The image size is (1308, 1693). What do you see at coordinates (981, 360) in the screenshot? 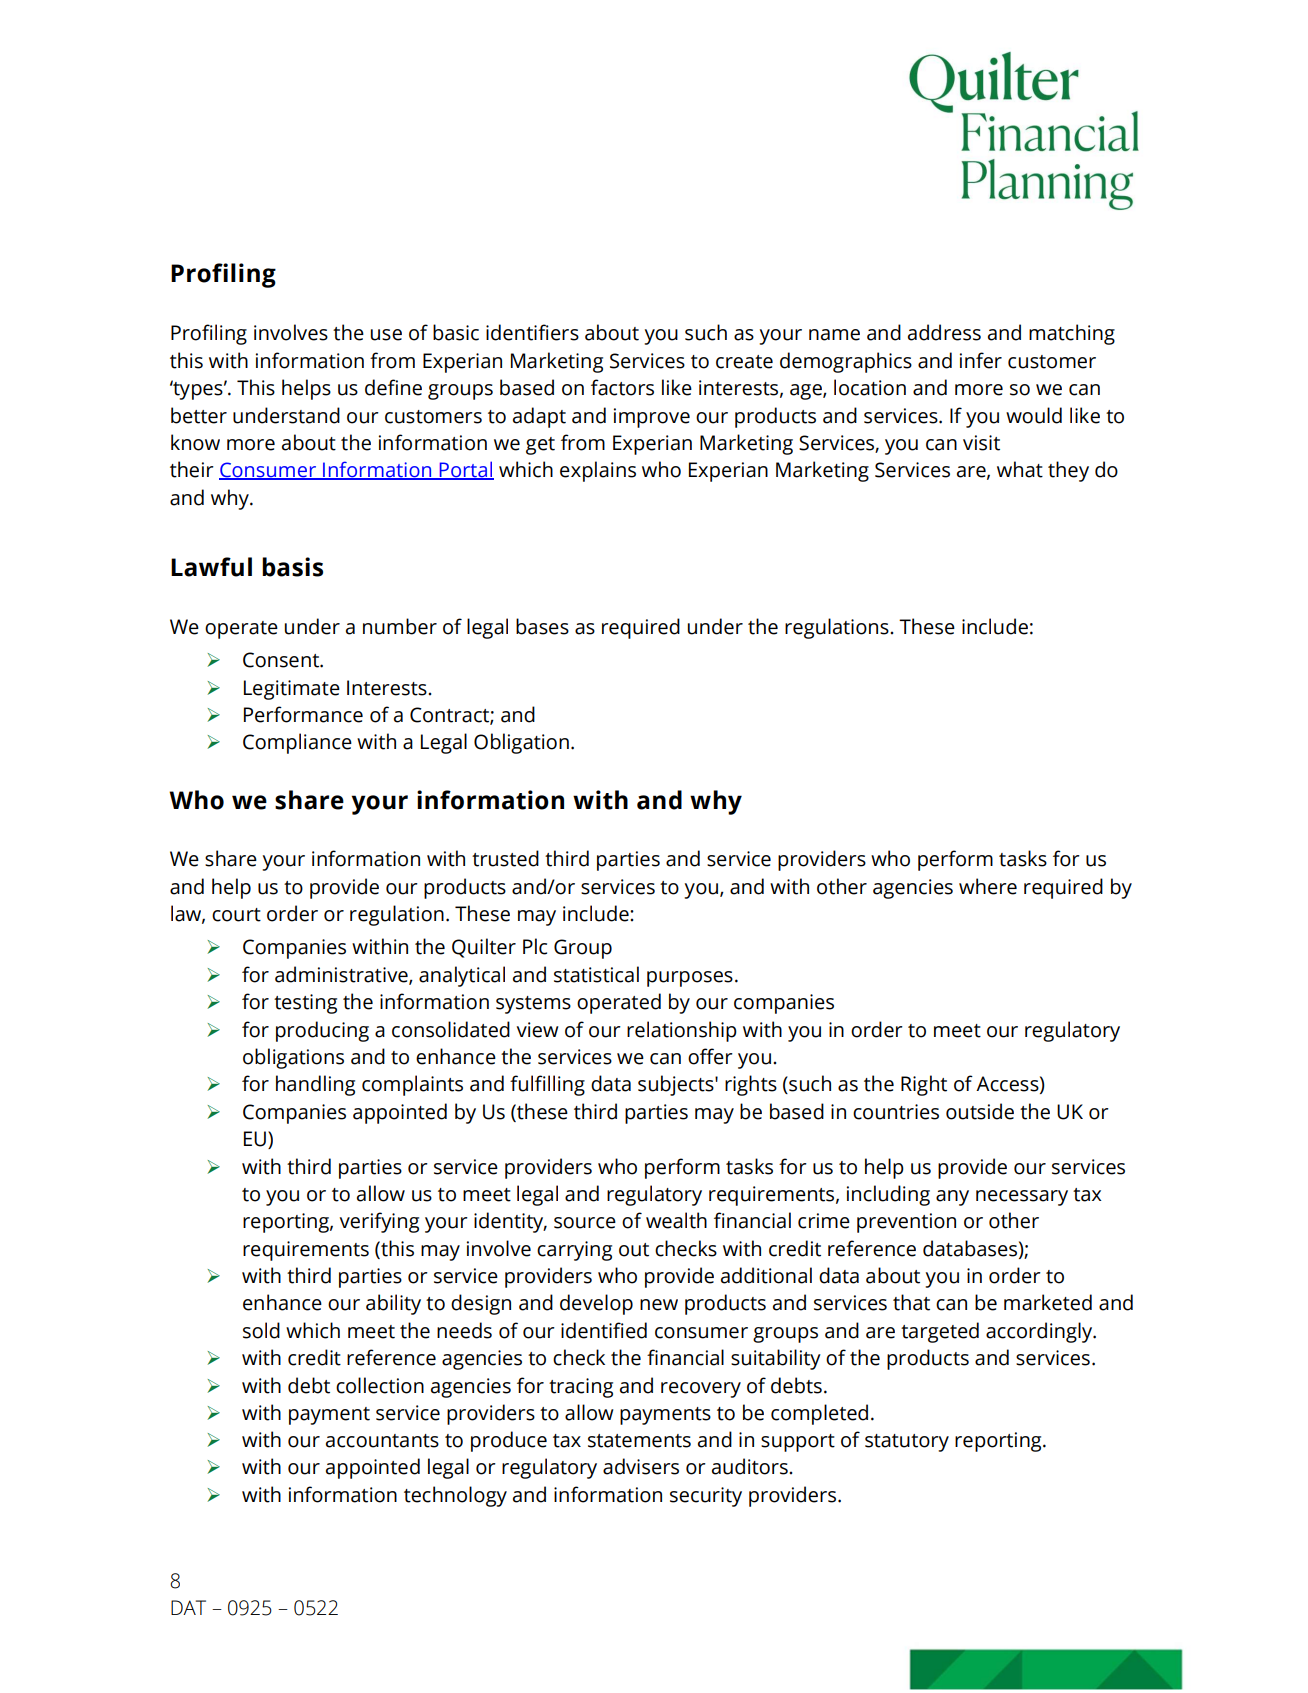
I see `infer` at bounding box center [981, 360].
